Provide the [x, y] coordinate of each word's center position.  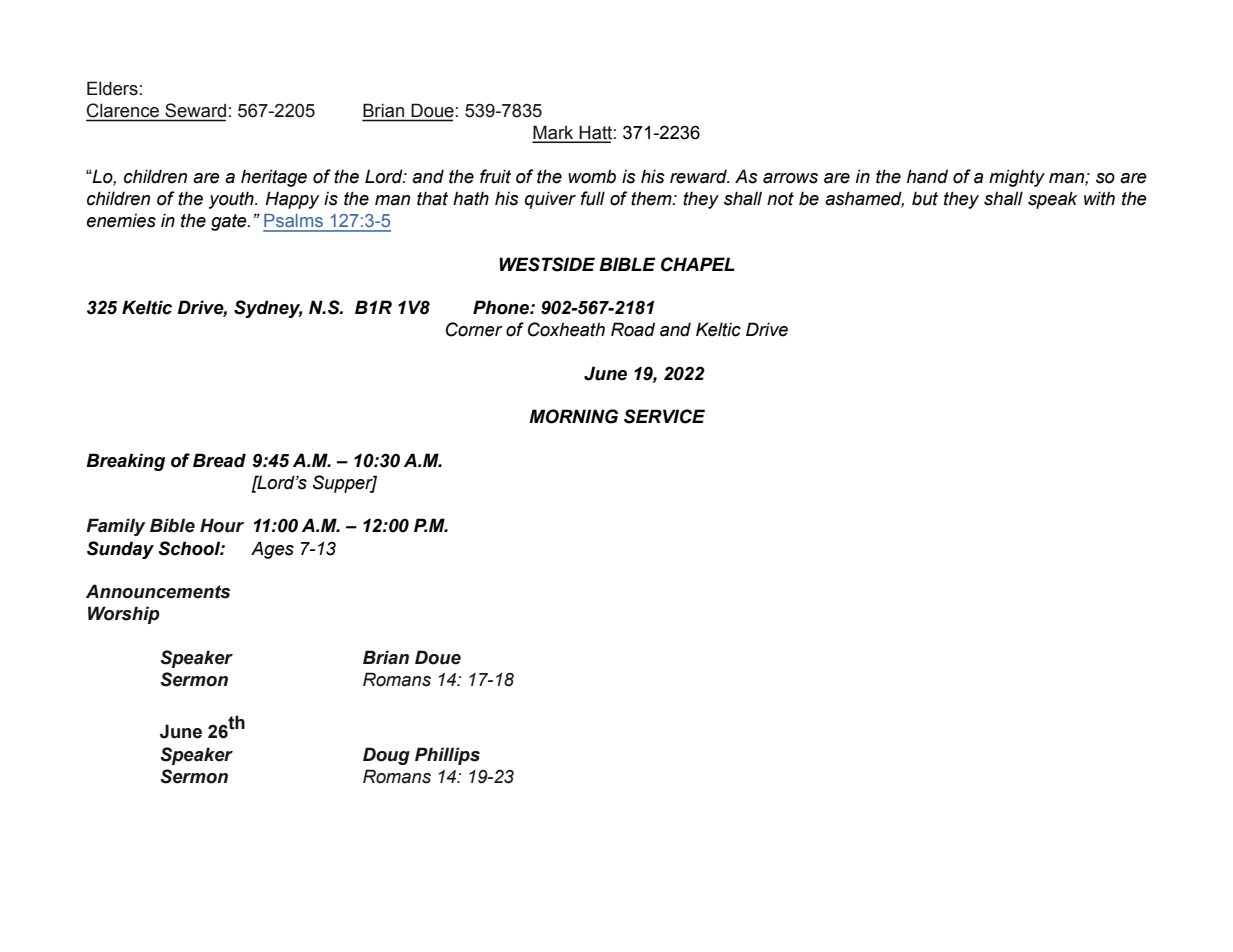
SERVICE [664, 416]
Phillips [447, 756]
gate [230, 222]
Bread [219, 460]
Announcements [158, 591]
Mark [554, 133]
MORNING [573, 416]
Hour [222, 525]
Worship [124, 615]
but [925, 198]
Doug [386, 756]
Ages [272, 550]
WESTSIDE [547, 264]
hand [927, 176]
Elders [112, 88]
